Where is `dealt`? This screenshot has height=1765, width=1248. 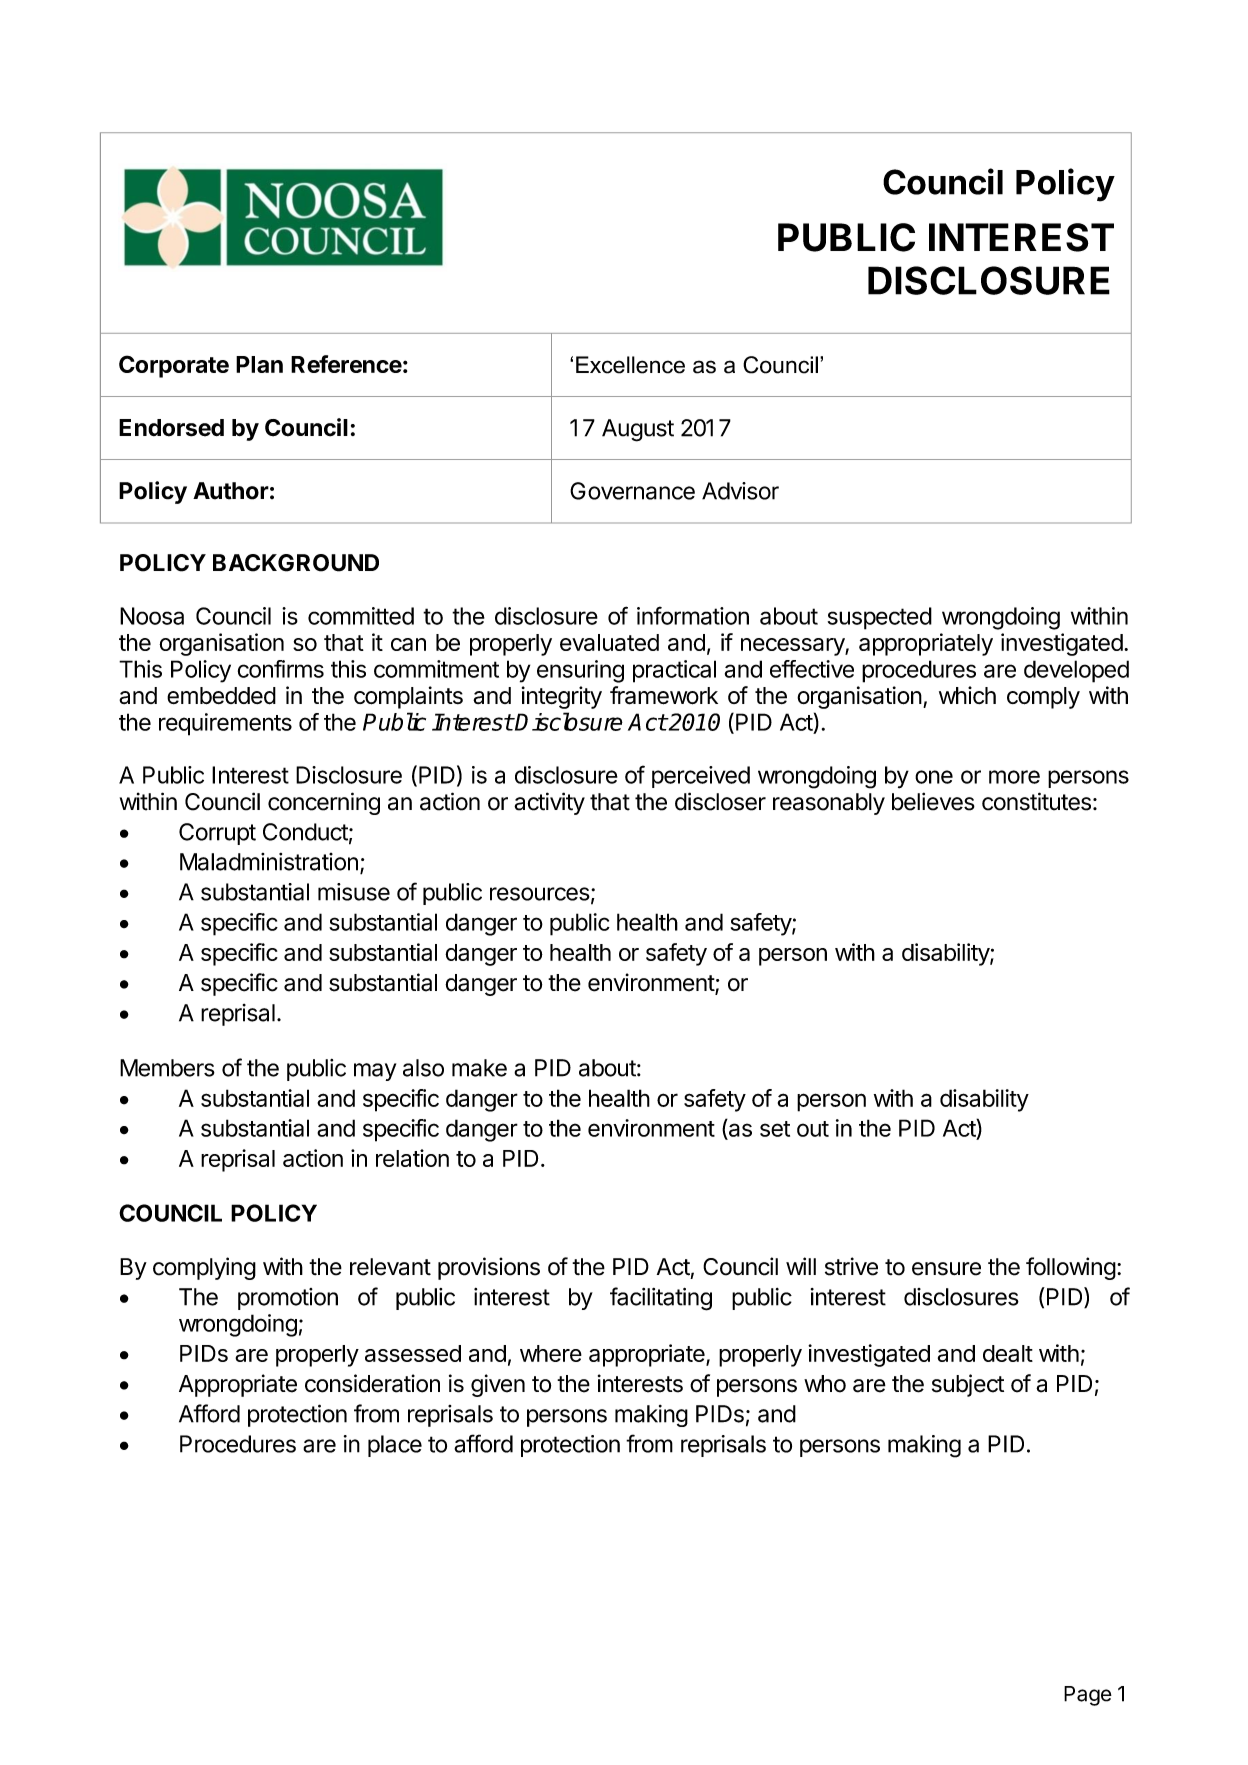
dealt is located at coordinates (1008, 1353).
